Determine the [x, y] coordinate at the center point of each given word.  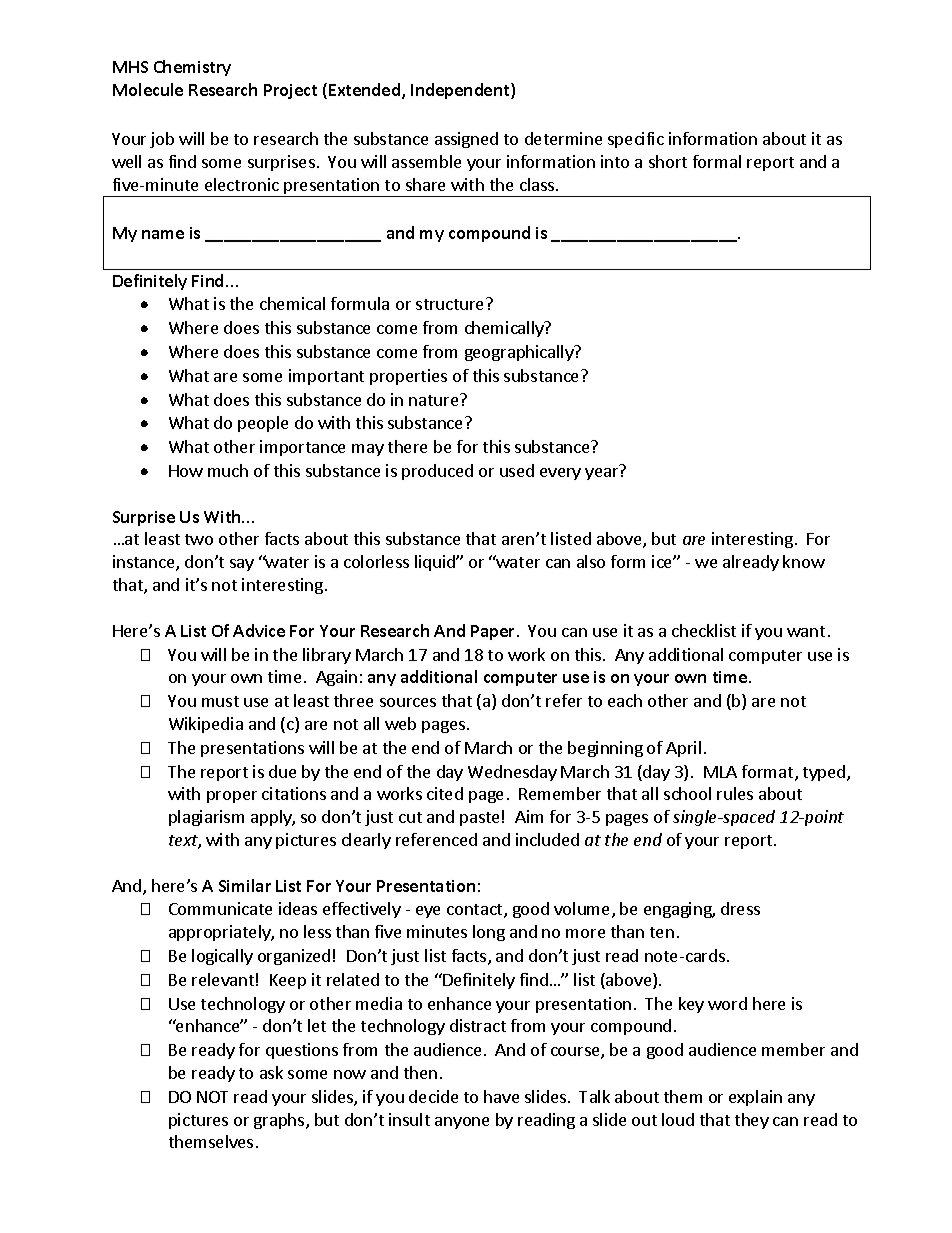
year [601, 474]
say [242, 565]
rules [735, 793]
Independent [461, 91]
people [263, 424]
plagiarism [206, 818]
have [501, 1096]
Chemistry [192, 68]
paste [479, 819]
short [668, 161]
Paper [494, 632]
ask [271, 1072]
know [804, 561]
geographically [520, 353]
